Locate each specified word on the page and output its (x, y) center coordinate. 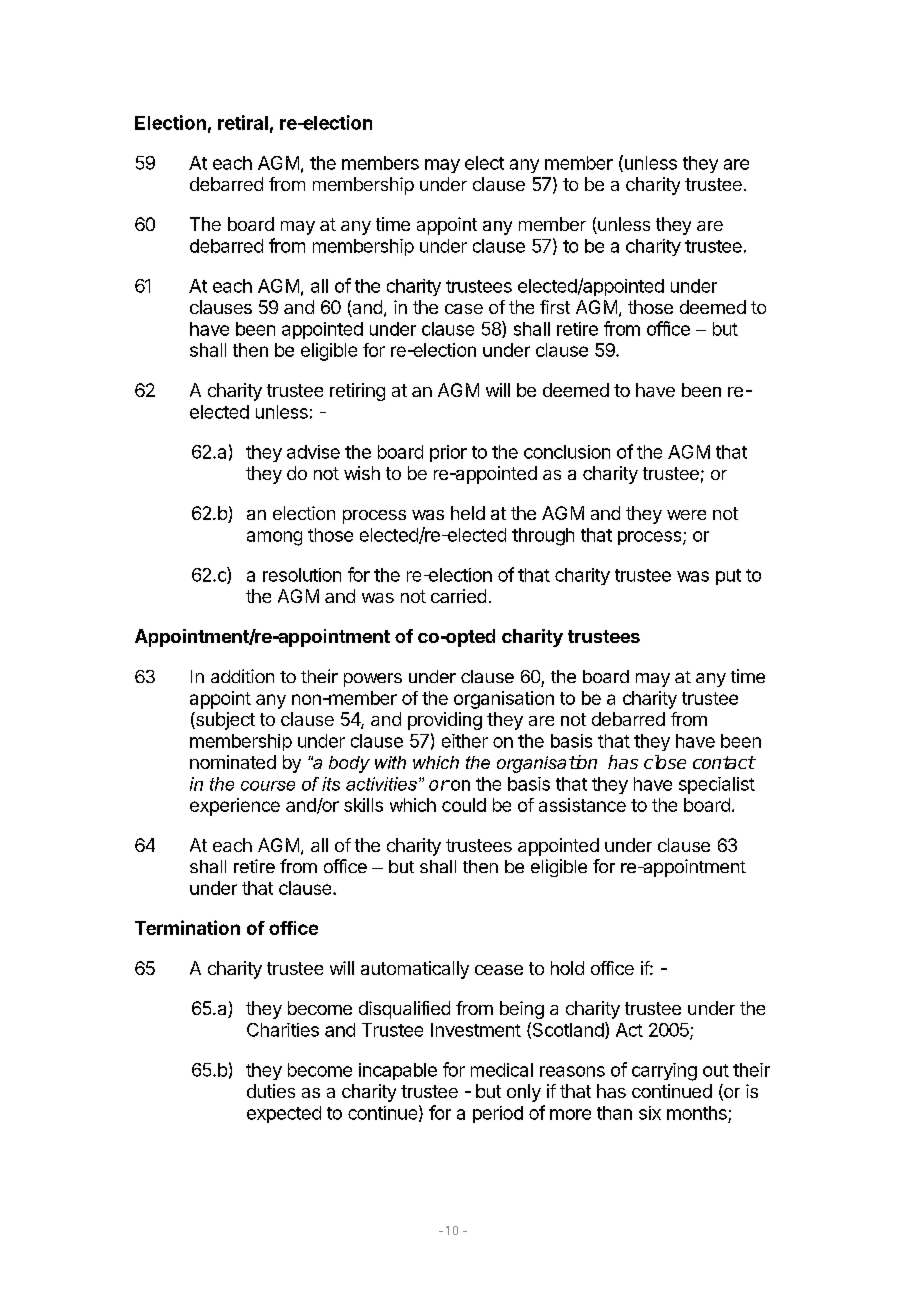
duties (271, 1091)
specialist (717, 785)
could (464, 805)
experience (235, 807)
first (555, 307)
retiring (357, 392)
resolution (302, 575)
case (464, 309)
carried (458, 596)
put (728, 577)
